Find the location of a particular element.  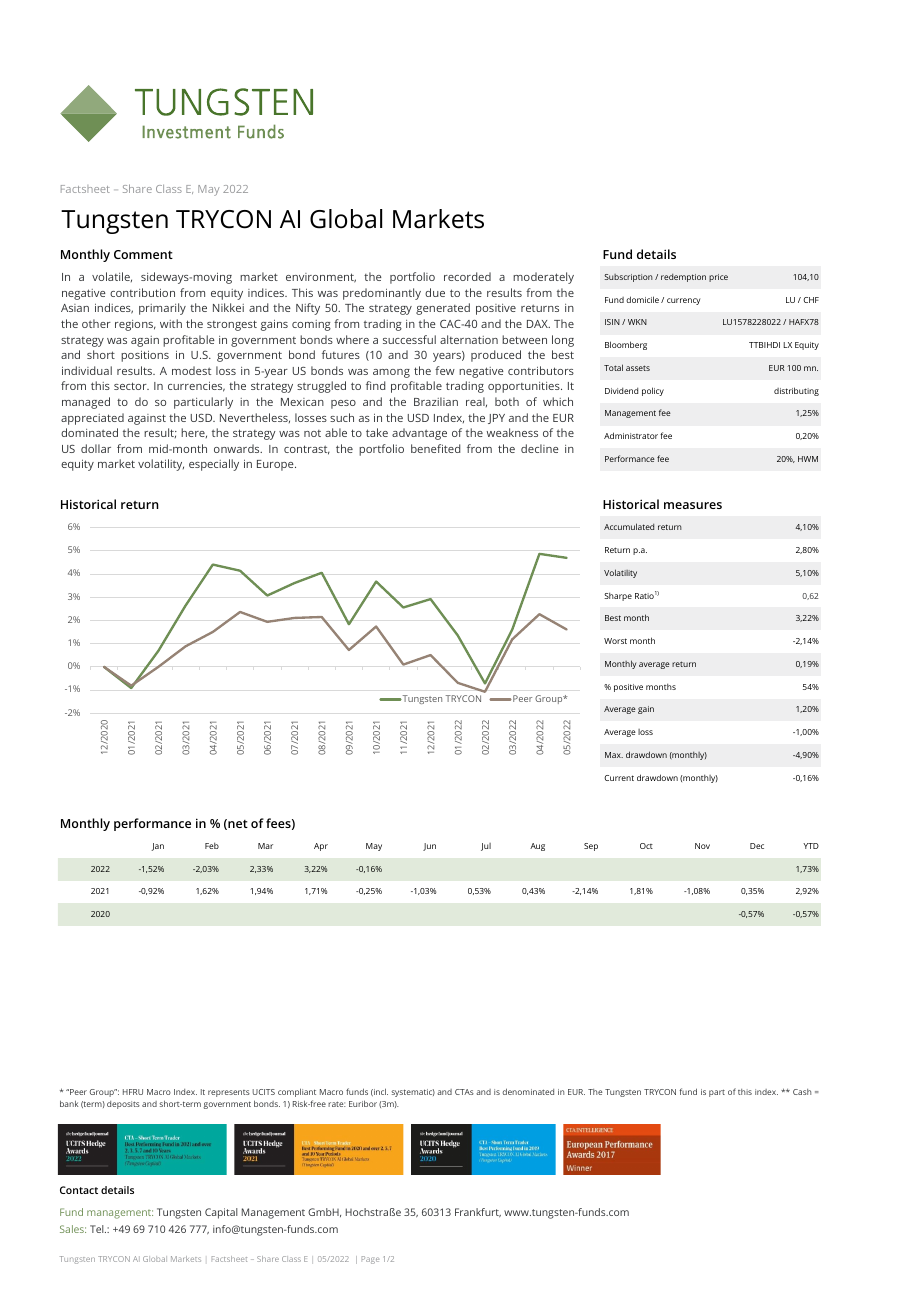

Capital is located at coordinates (221, 1213).
